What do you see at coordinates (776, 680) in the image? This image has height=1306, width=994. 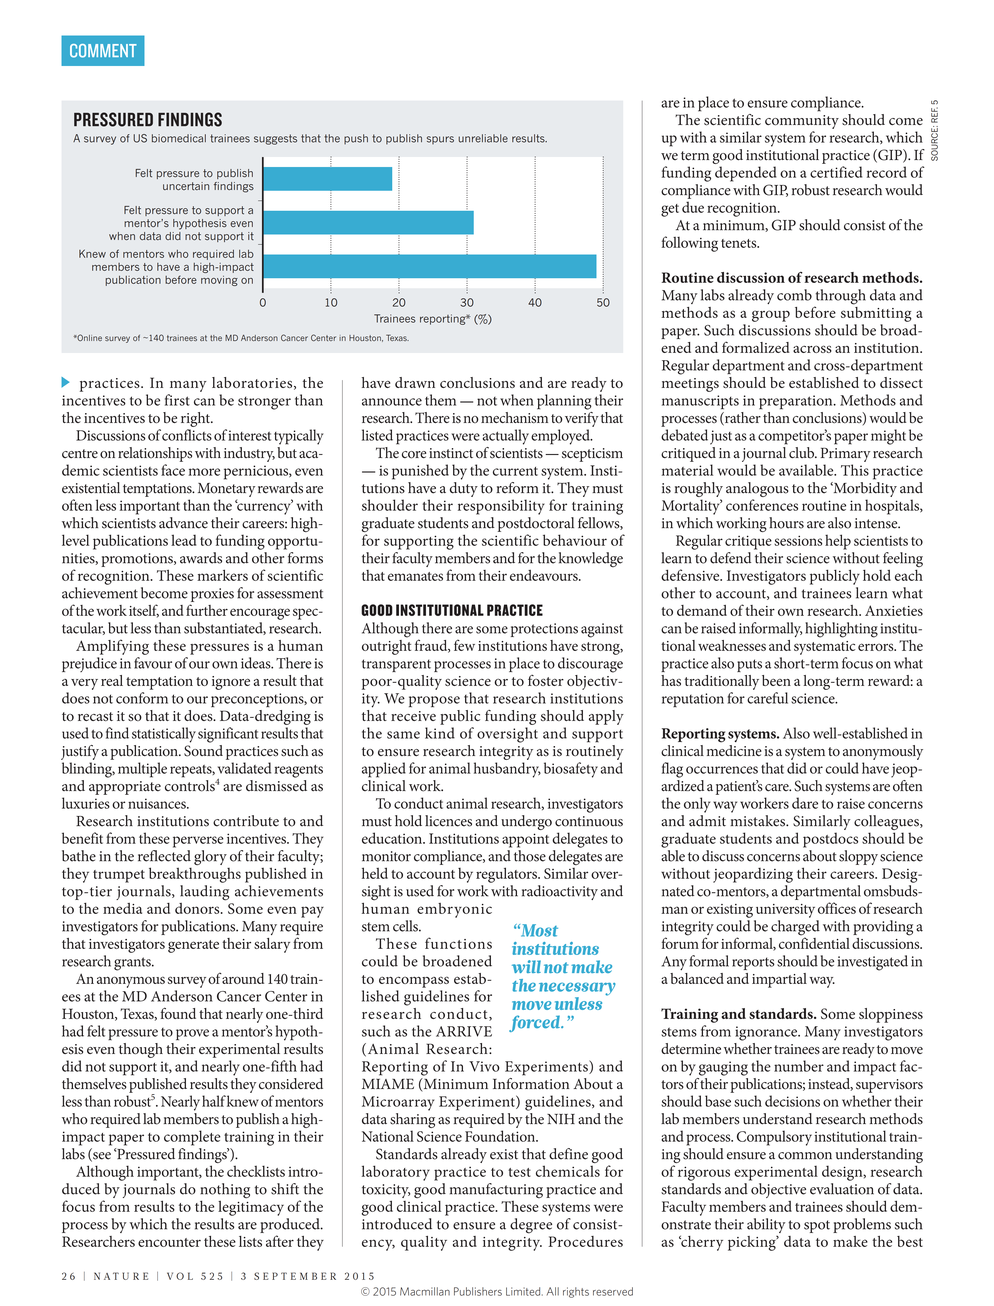 I see `been` at bounding box center [776, 680].
